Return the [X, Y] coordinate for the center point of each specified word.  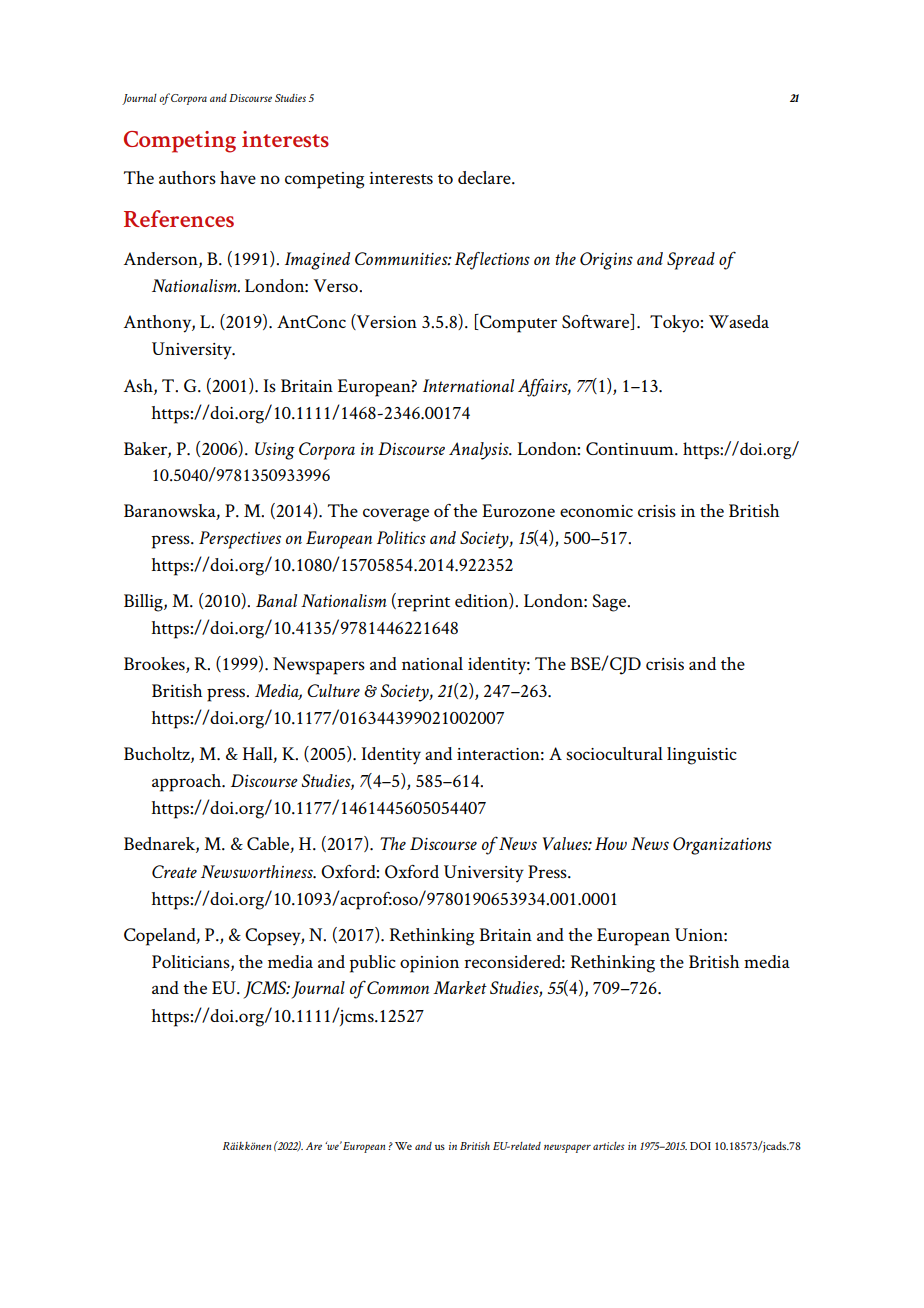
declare [485, 177]
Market [460, 987]
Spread [691, 261]
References [179, 218]
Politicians [192, 962]
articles [609, 1146]
